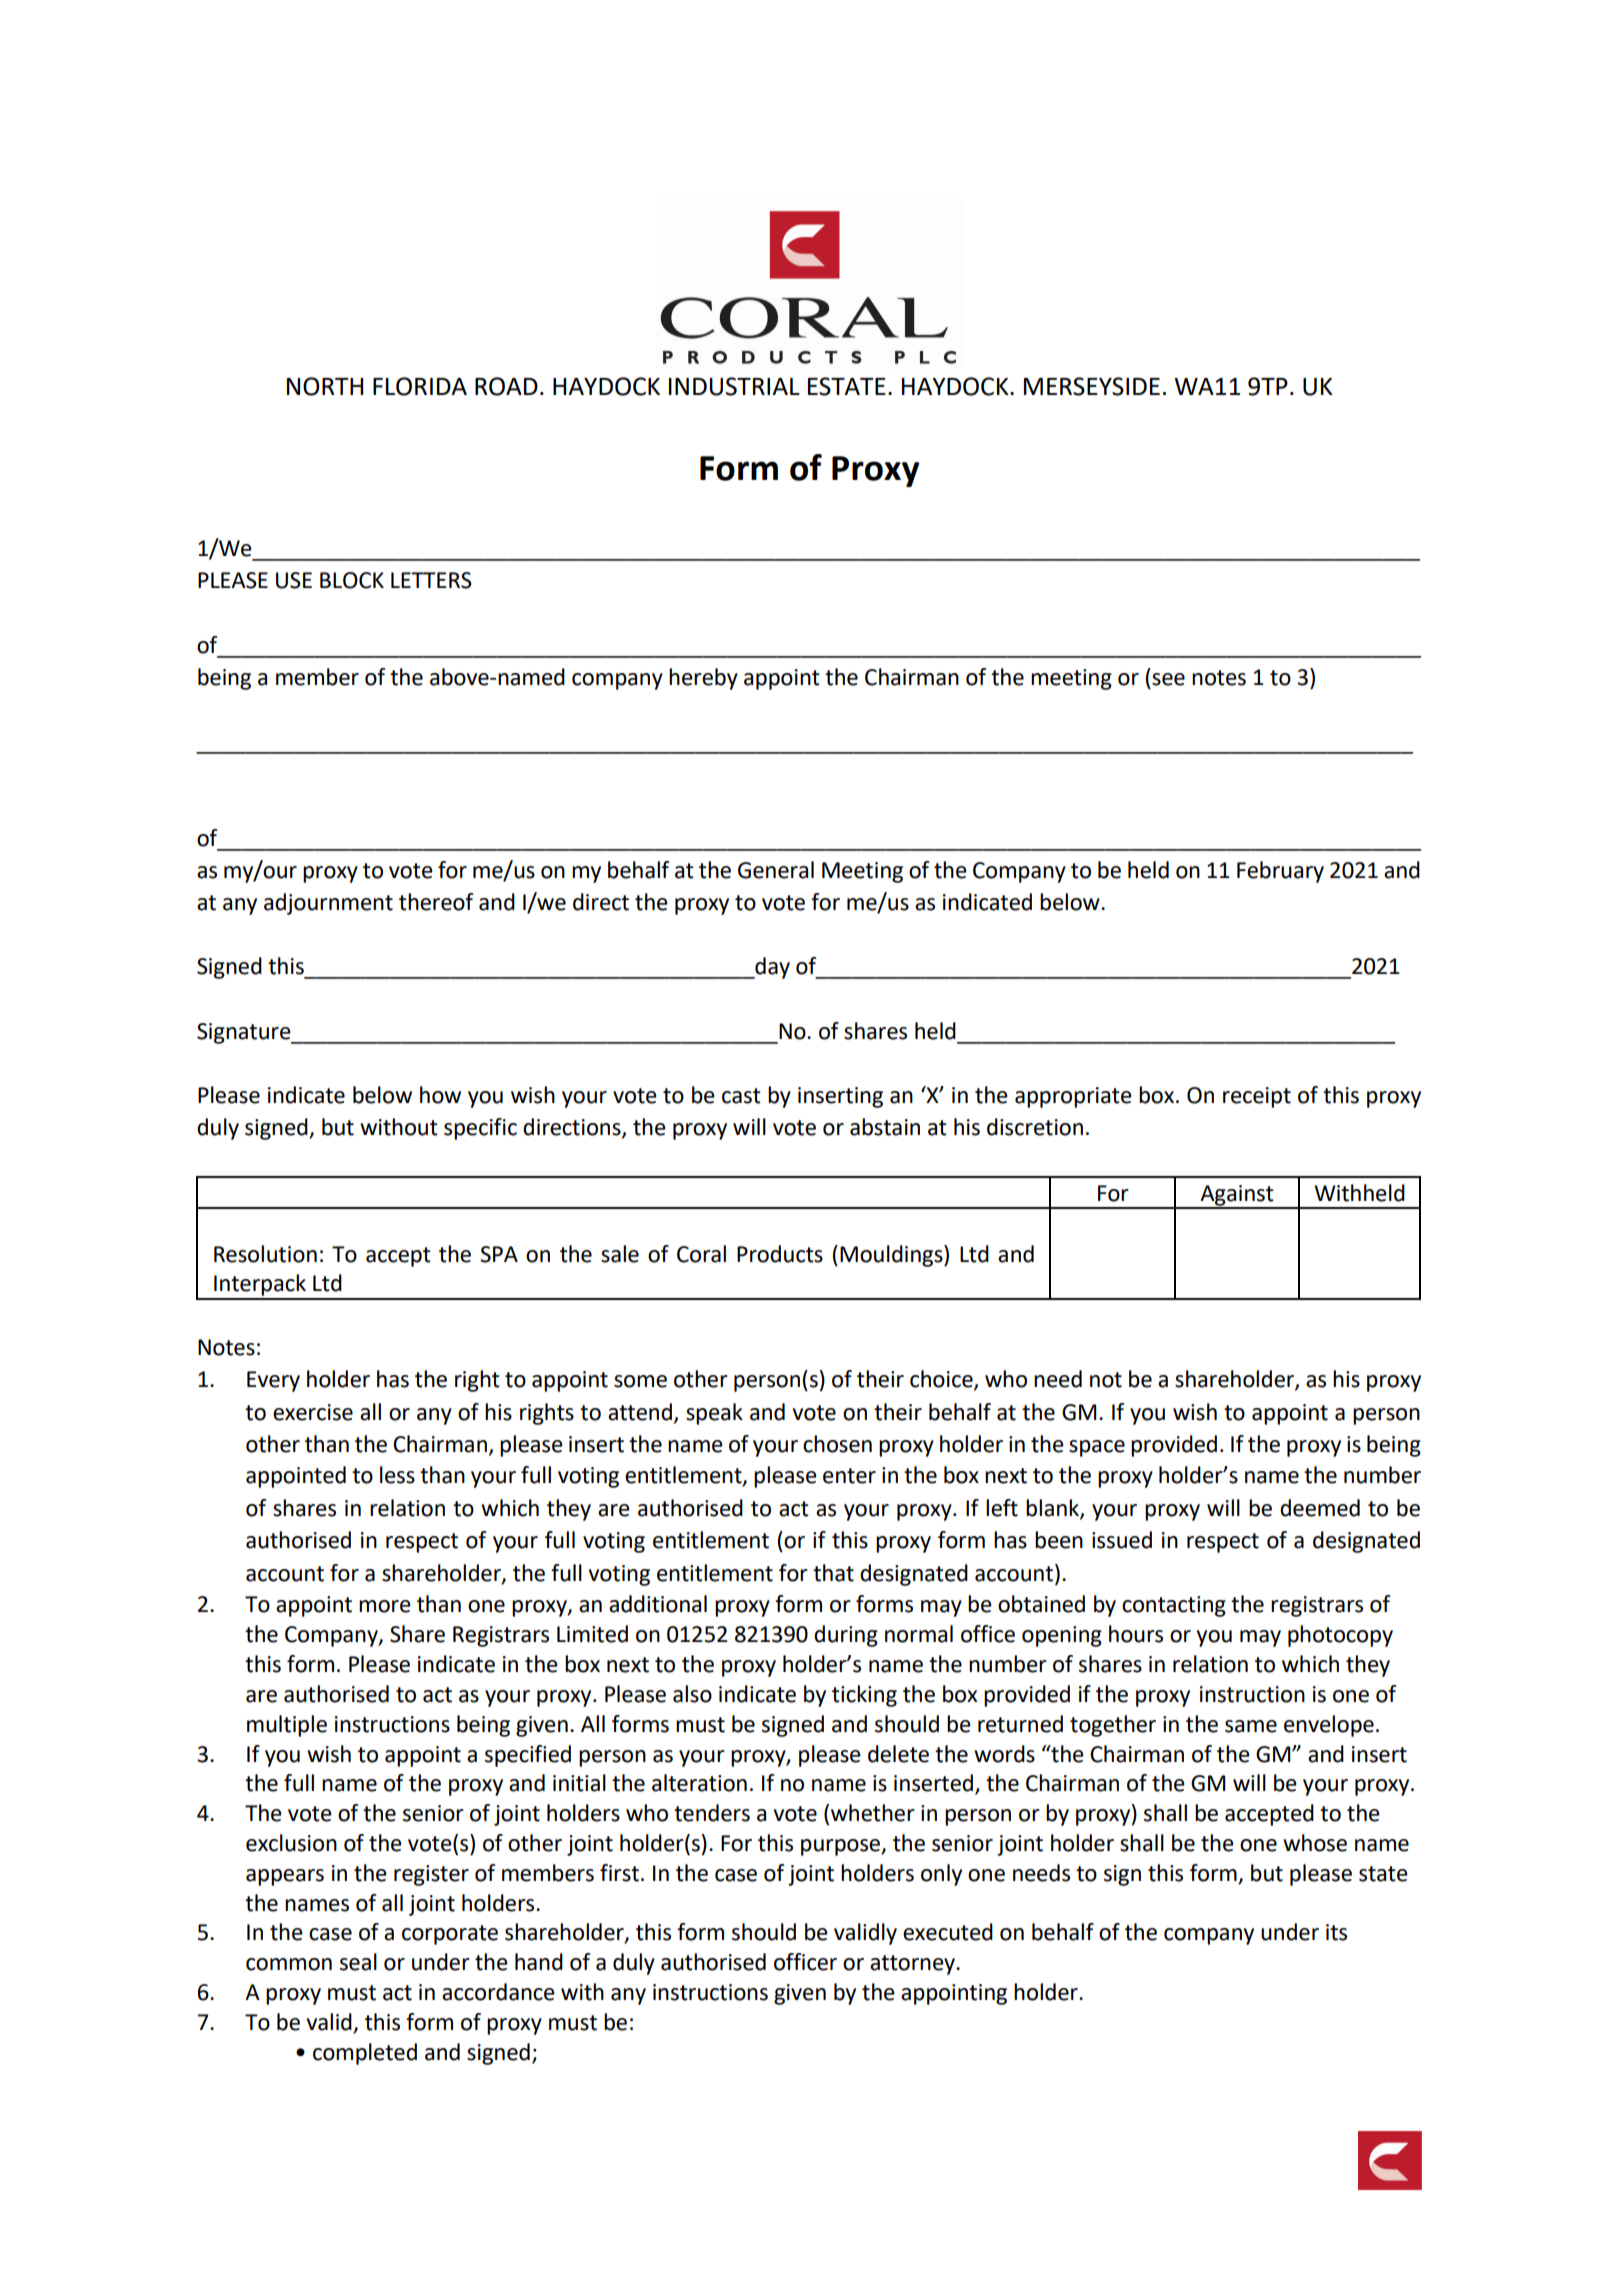  What do you see at coordinates (1168, 679) in the screenshot?
I see `see` at bounding box center [1168, 679].
